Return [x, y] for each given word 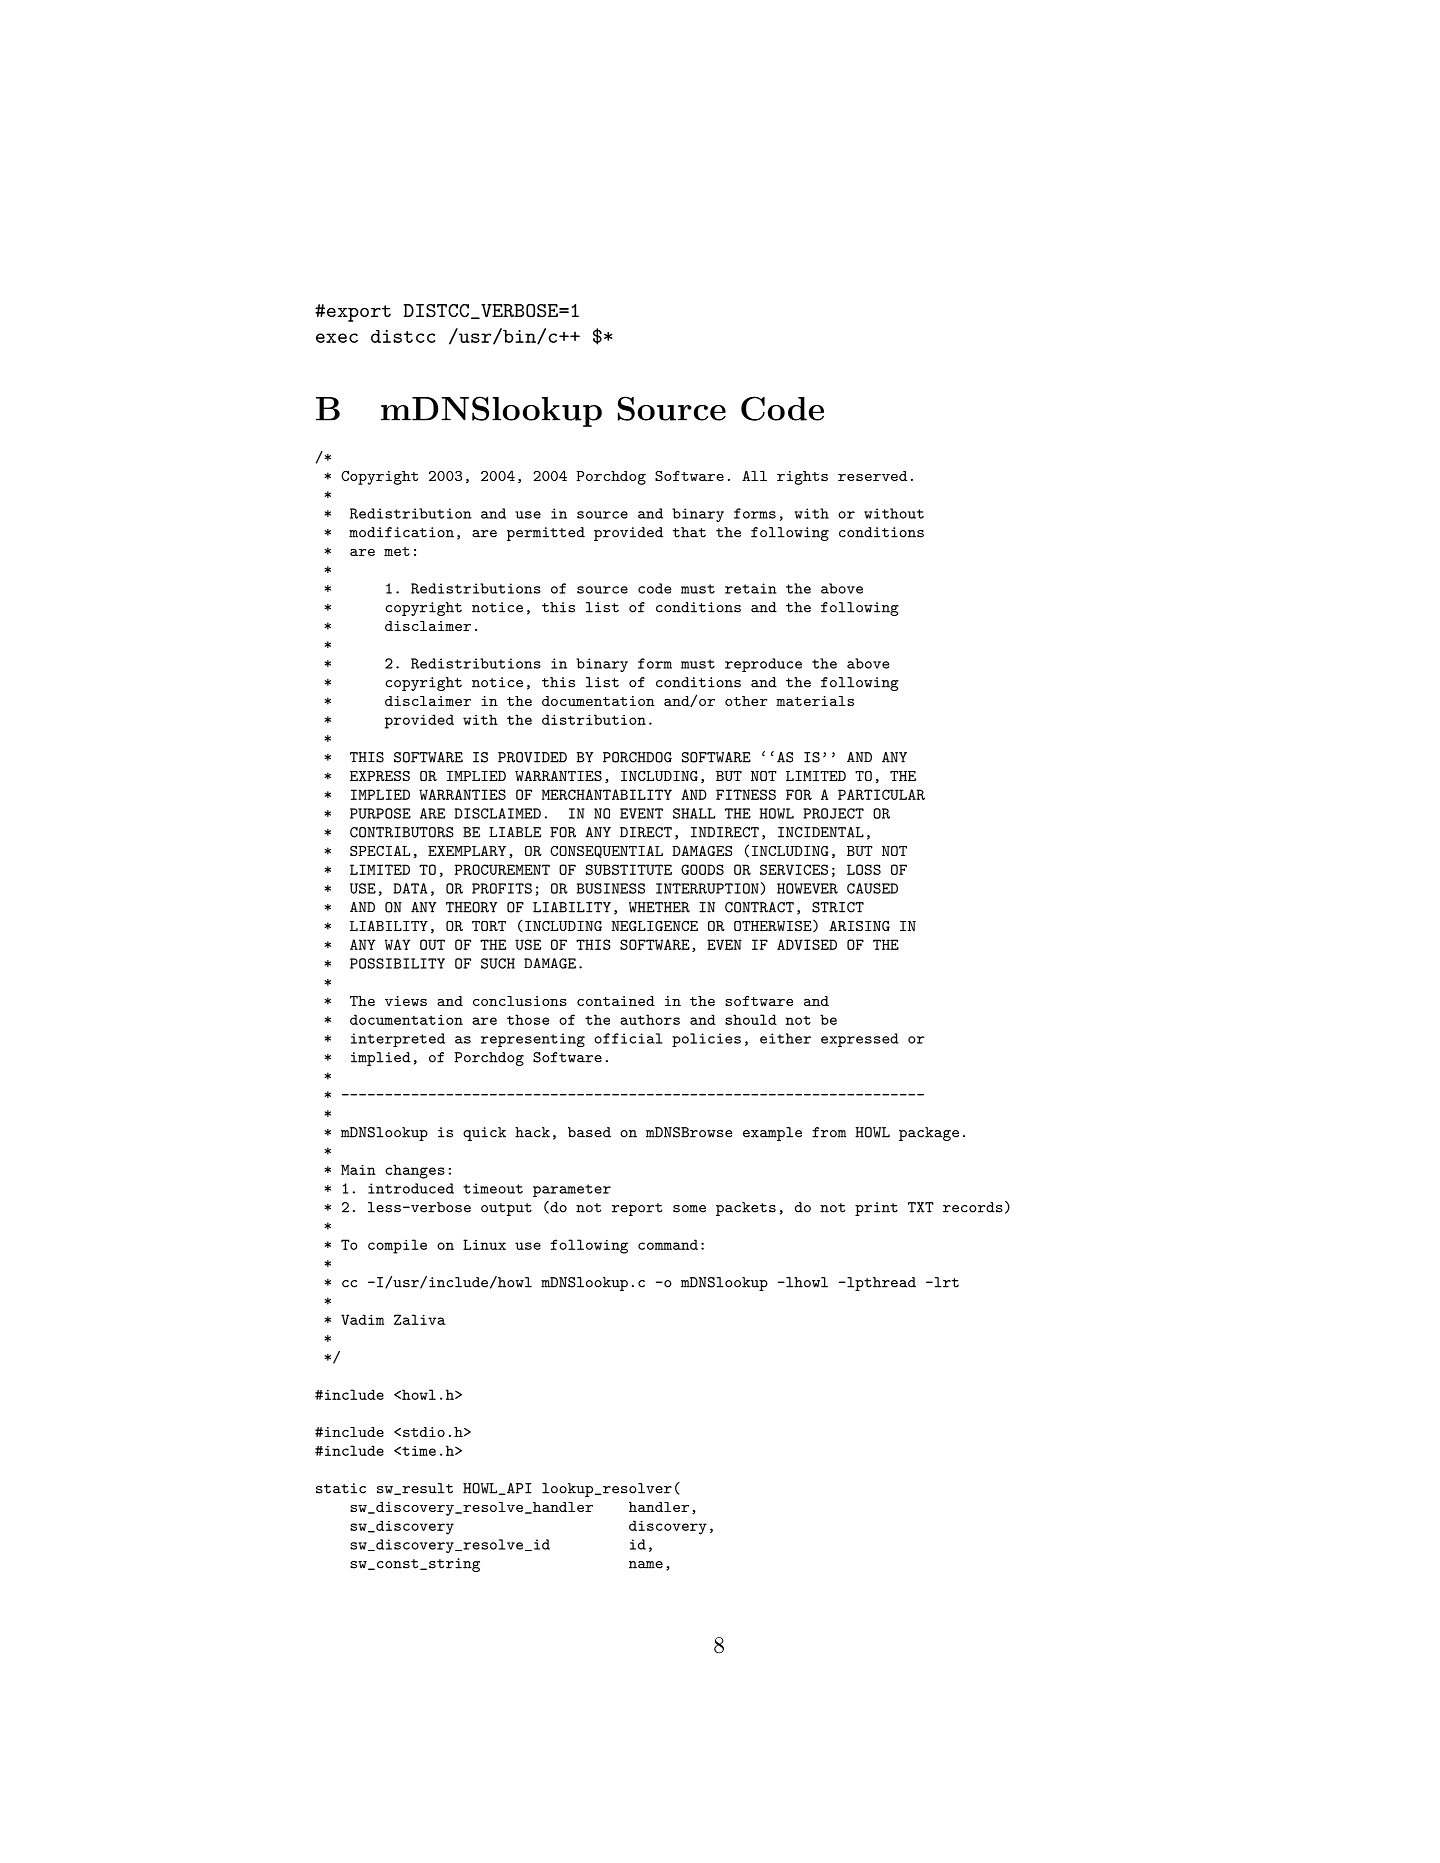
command [668, 1244]
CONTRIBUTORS [402, 832]
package [929, 1134]
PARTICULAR [881, 794]
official [628, 1038]
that [689, 532]
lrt [945, 1282]
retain [751, 588]
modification [401, 532]
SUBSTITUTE [629, 869]
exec [337, 338]
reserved [872, 476]
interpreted [398, 1040]
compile [397, 1246]
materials [815, 701]
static [341, 1488]
